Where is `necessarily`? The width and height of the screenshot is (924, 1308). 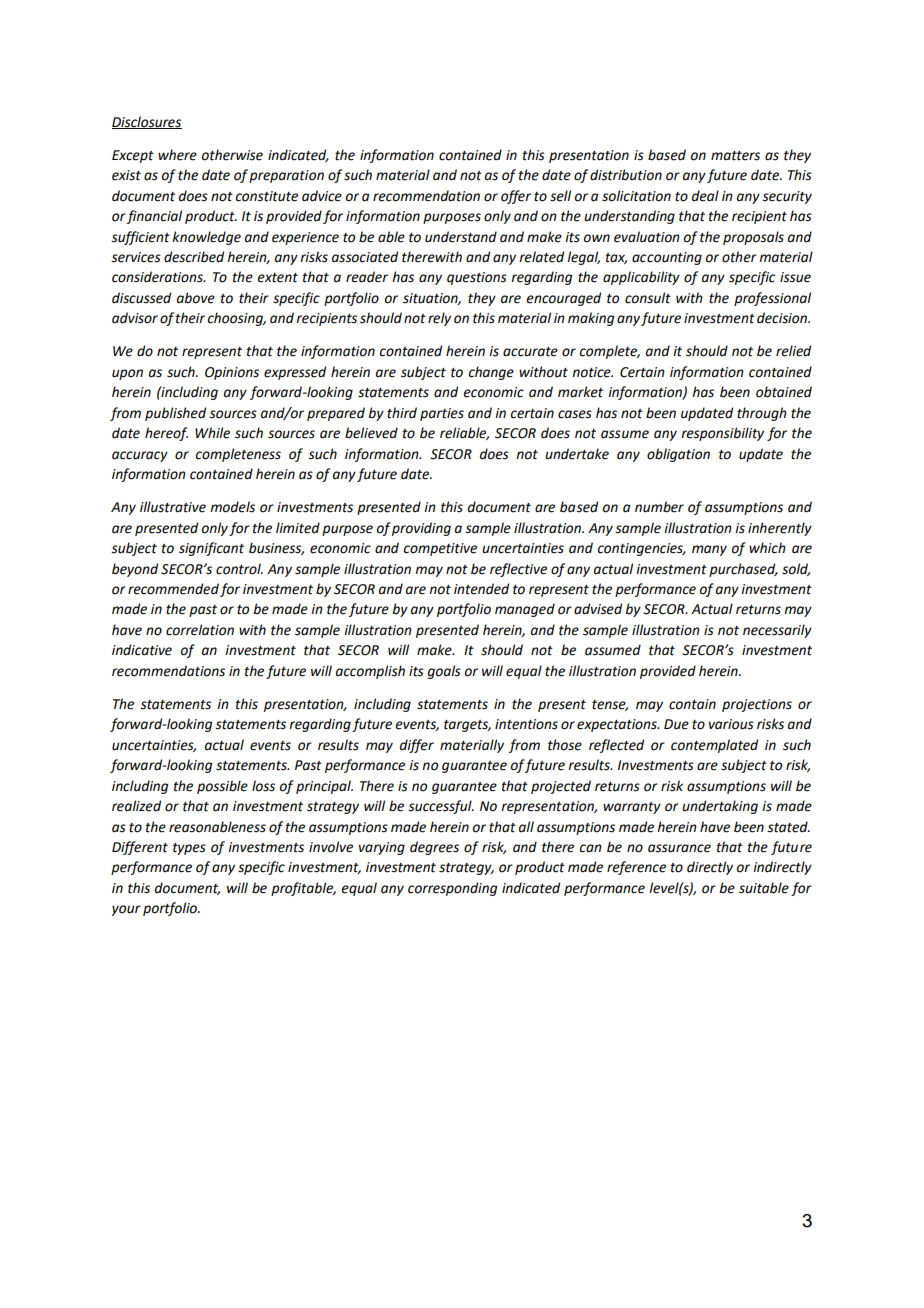 necessarily is located at coordinates (777, 631).
